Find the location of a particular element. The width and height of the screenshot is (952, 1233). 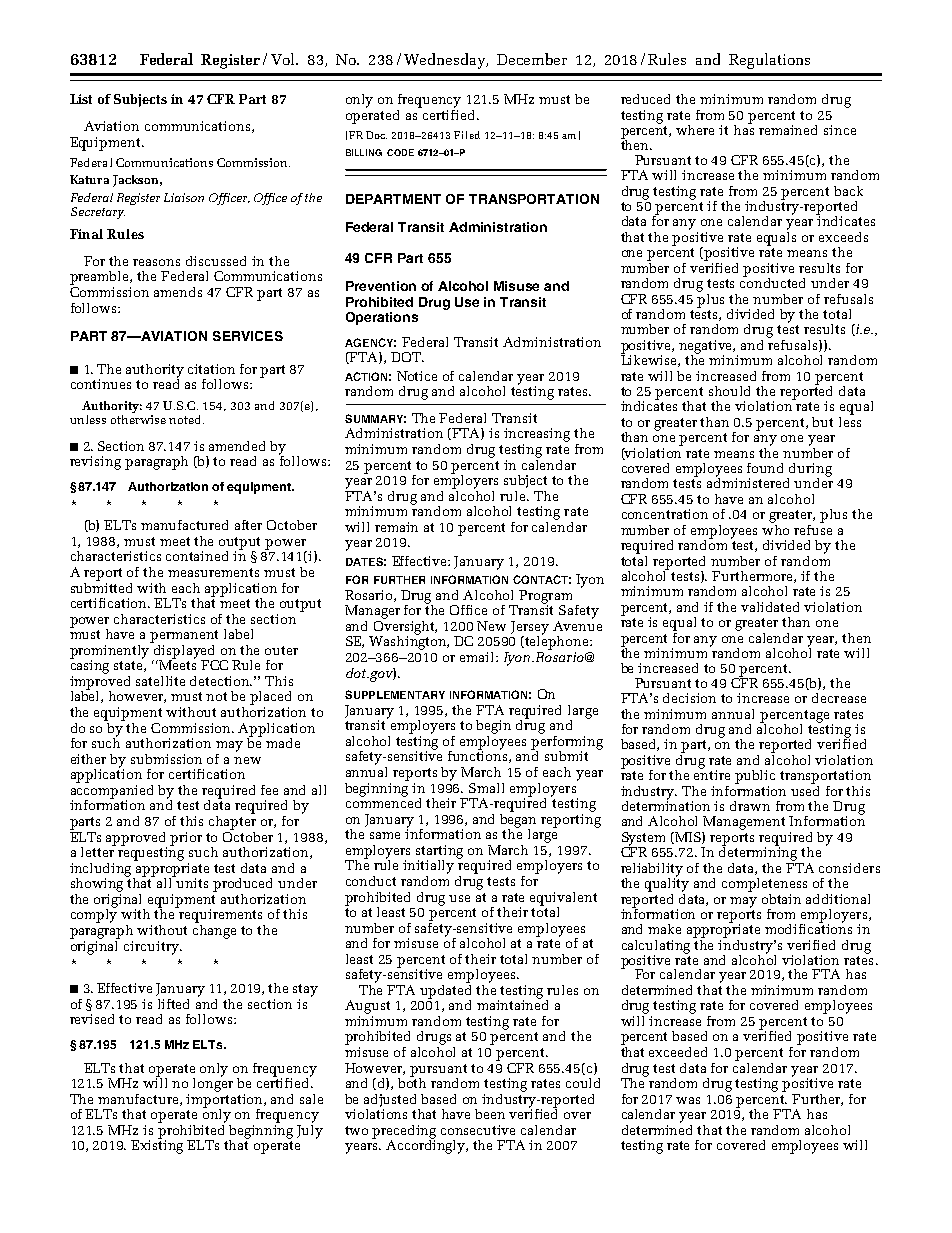

exceeded is located at coordinates (678, 1052).
